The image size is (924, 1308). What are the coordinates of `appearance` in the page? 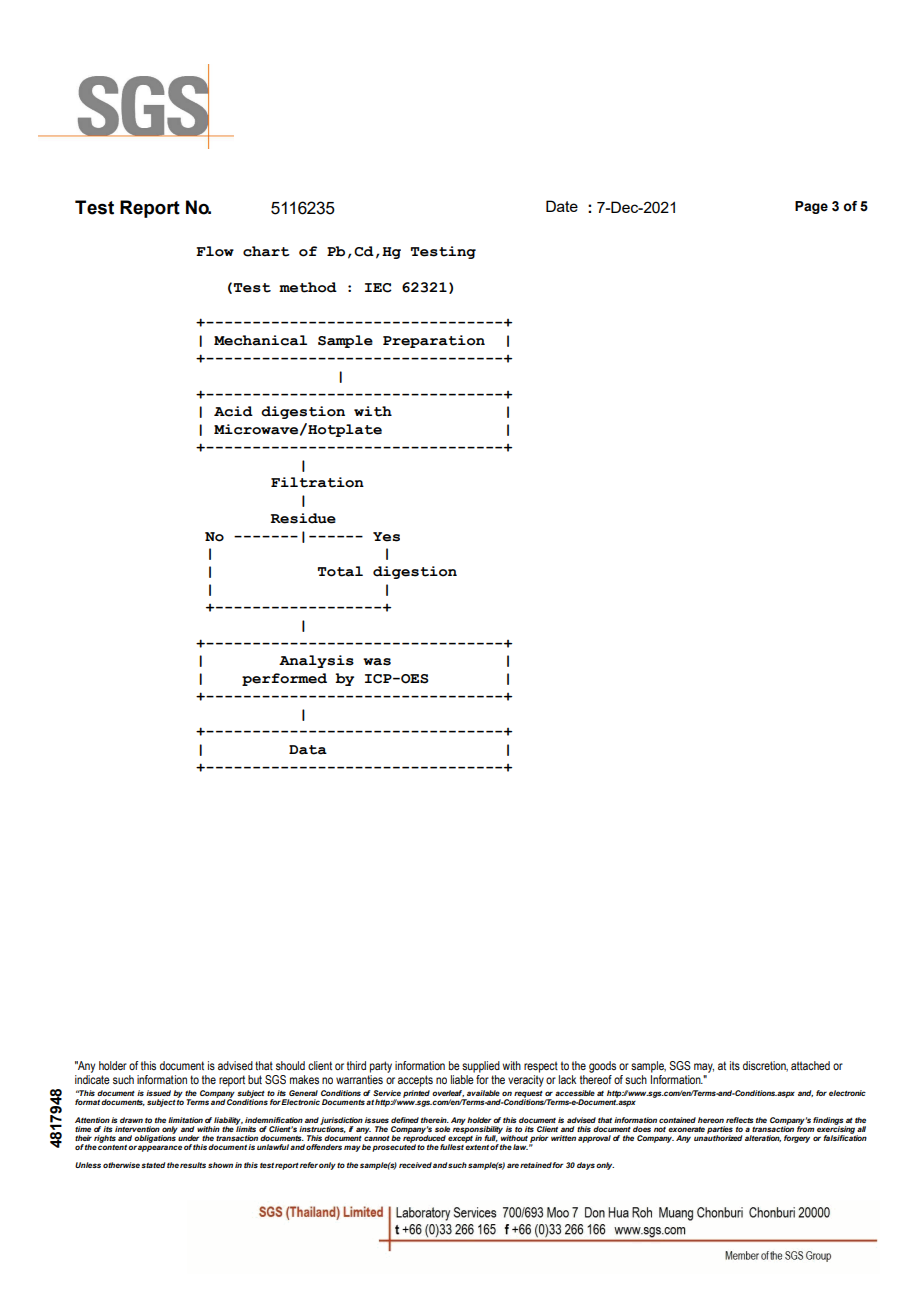 It's located at (160, 1148).
